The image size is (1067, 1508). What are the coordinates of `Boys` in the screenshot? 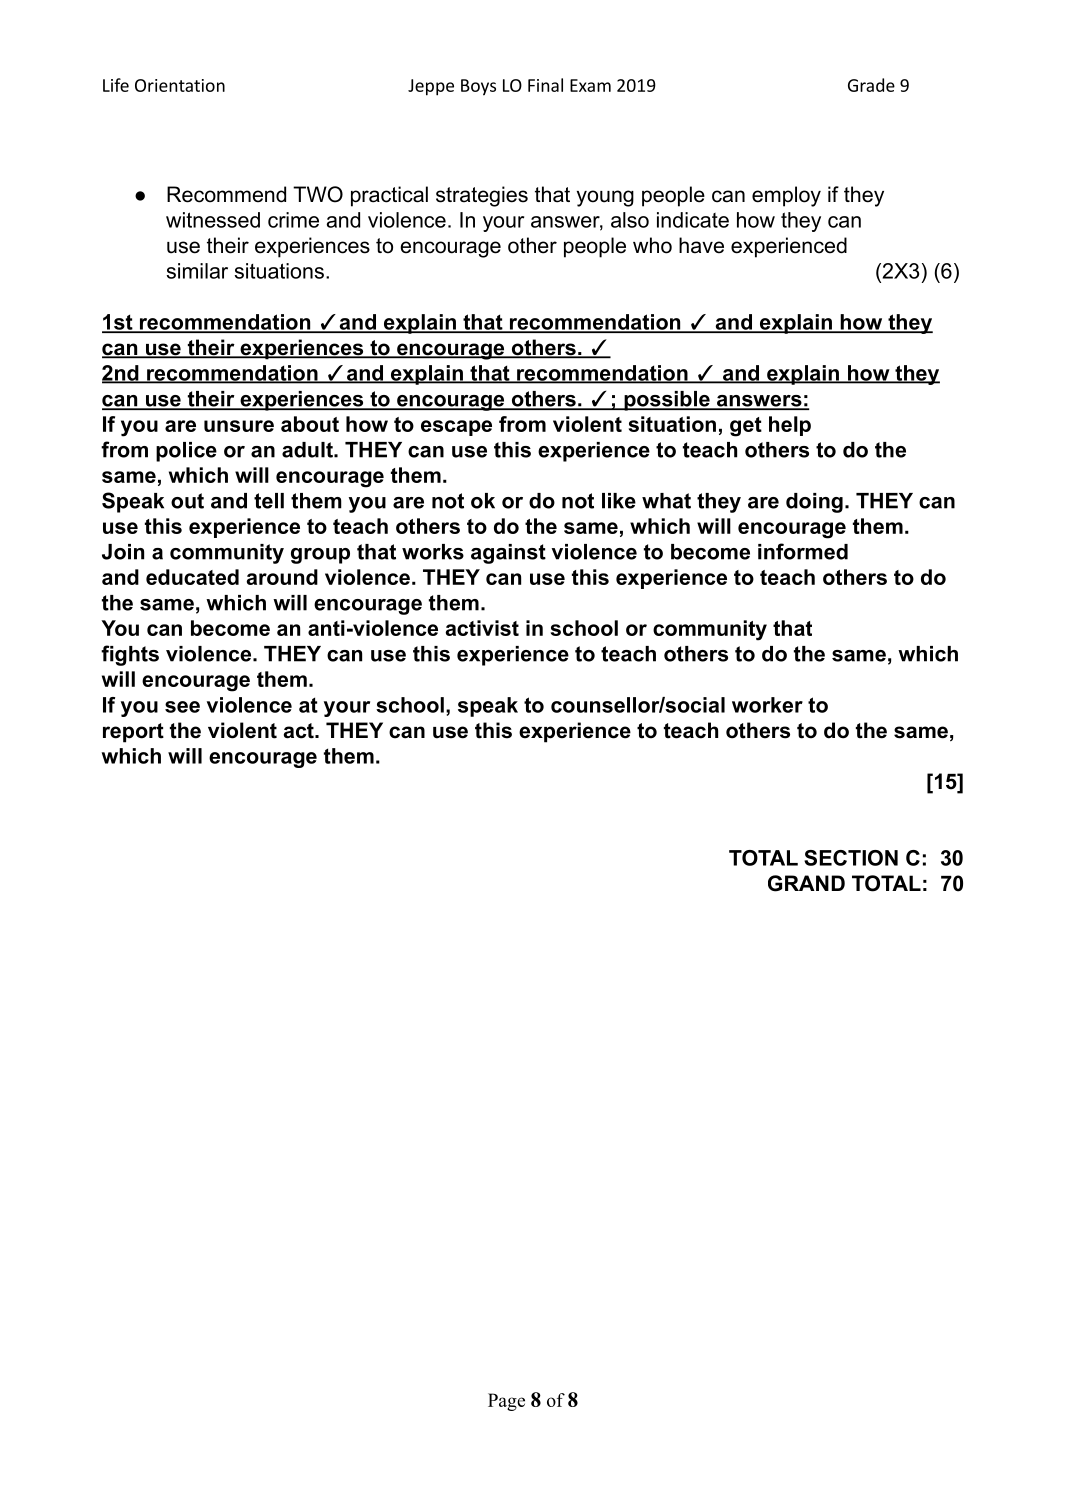 It's located at (478, 87).
